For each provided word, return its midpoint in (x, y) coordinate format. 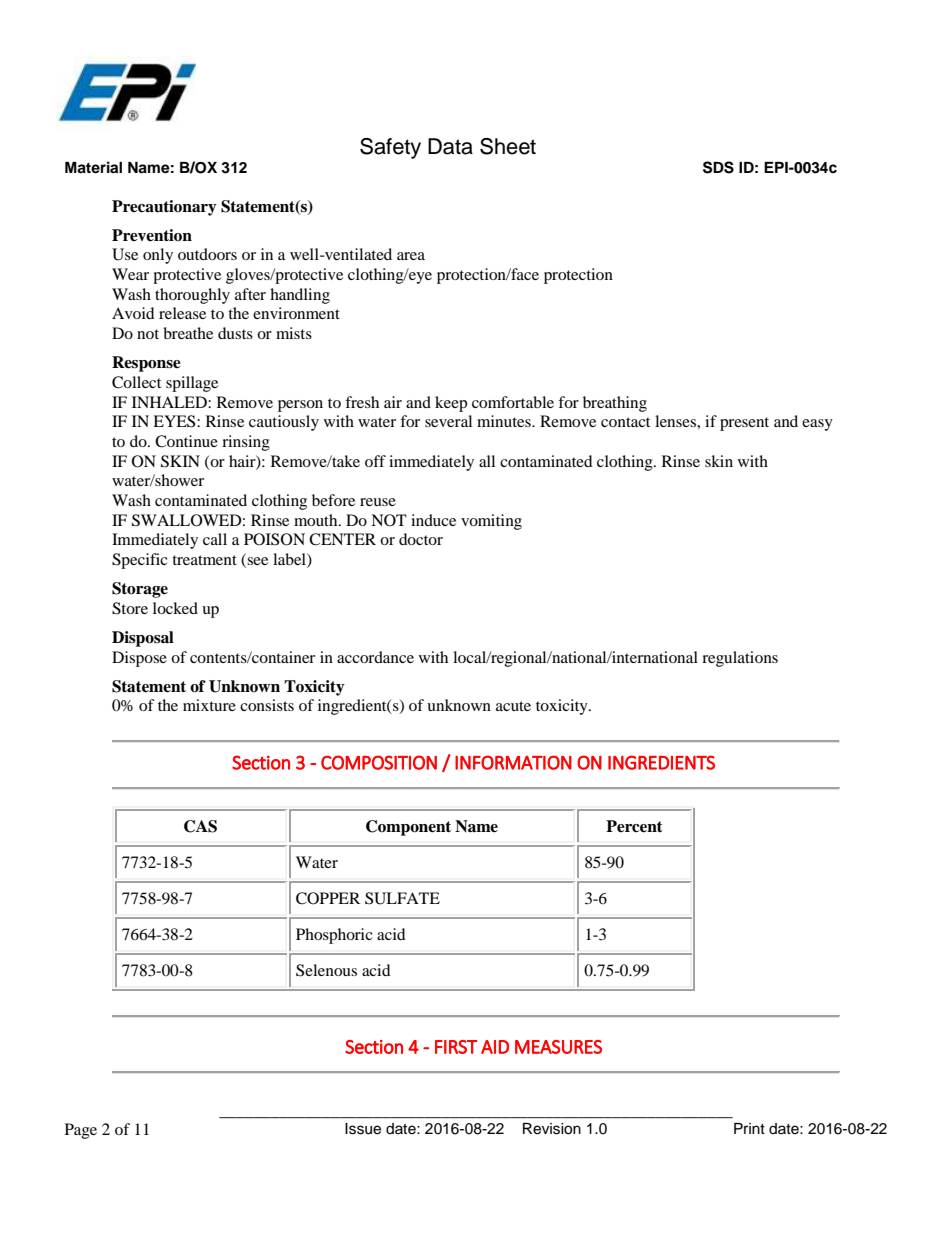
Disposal (143, 639)
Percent (634, 826)
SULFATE (402, 898)
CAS (200, 826)
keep (451, 404)
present (744, 424)
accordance (375, 657)
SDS (718, 167)
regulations (740, 659)
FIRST (456, 1047)
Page (81, 1131)
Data (450, 146)
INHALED (170, 402)
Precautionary (164, 208)
